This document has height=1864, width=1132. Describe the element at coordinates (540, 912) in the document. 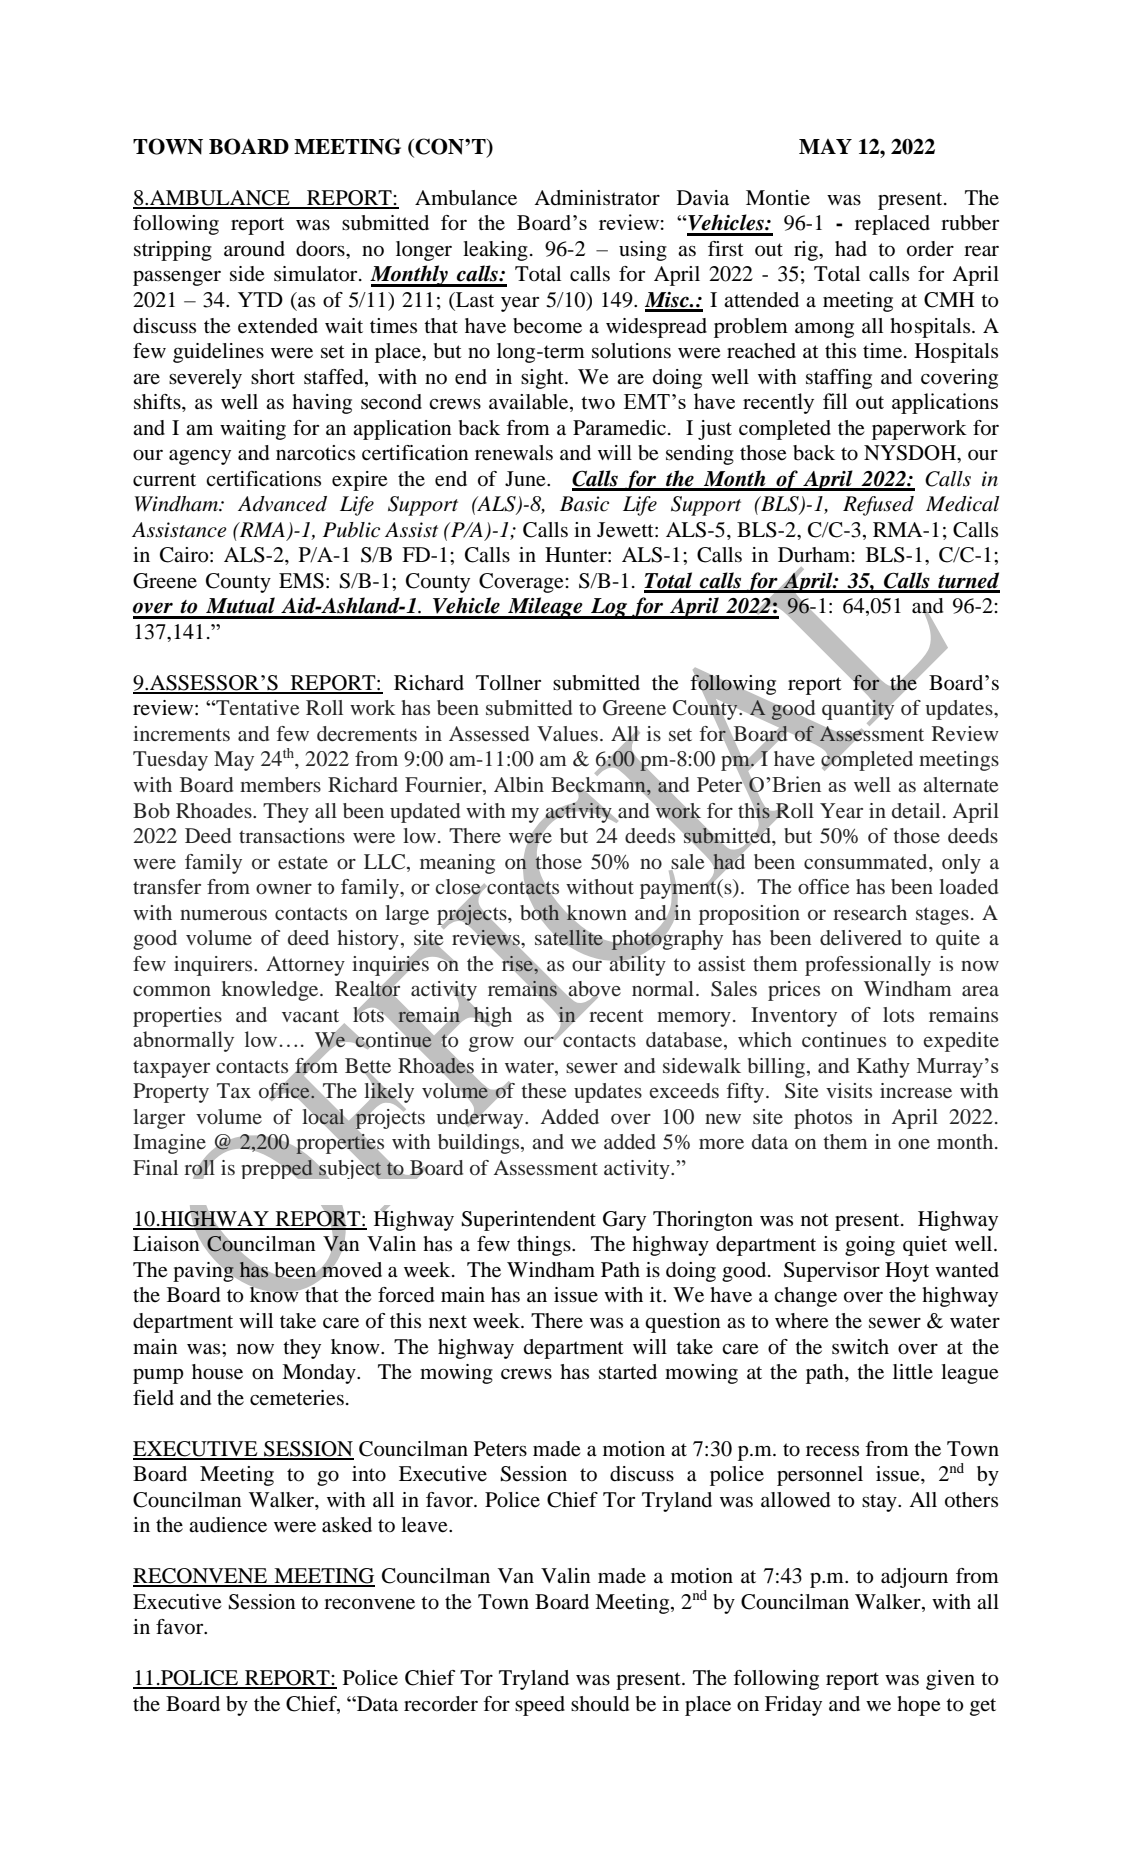

I see `both` at that location.
